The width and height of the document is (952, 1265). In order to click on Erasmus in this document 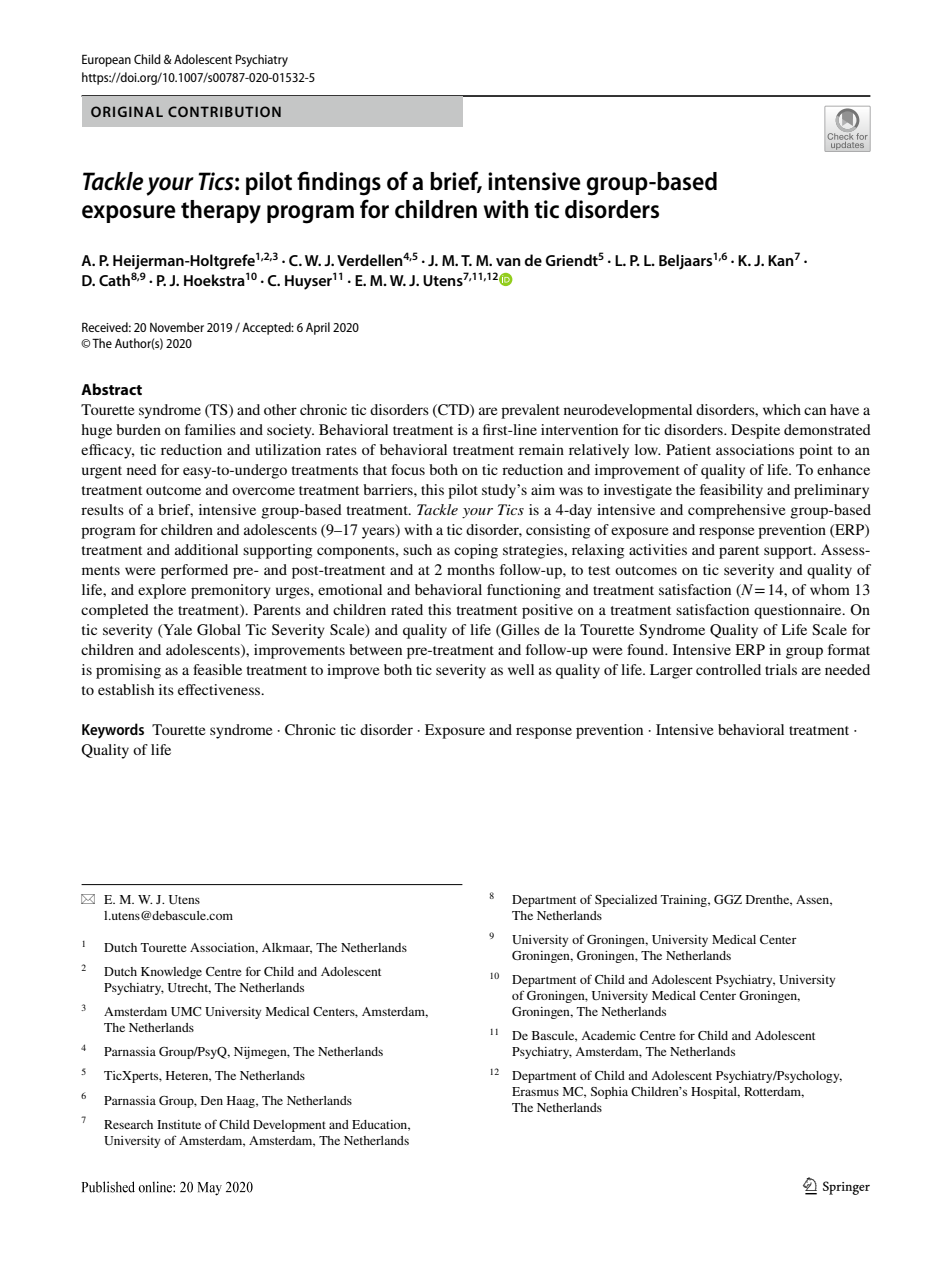, I will do `click(535, 1091)`.
